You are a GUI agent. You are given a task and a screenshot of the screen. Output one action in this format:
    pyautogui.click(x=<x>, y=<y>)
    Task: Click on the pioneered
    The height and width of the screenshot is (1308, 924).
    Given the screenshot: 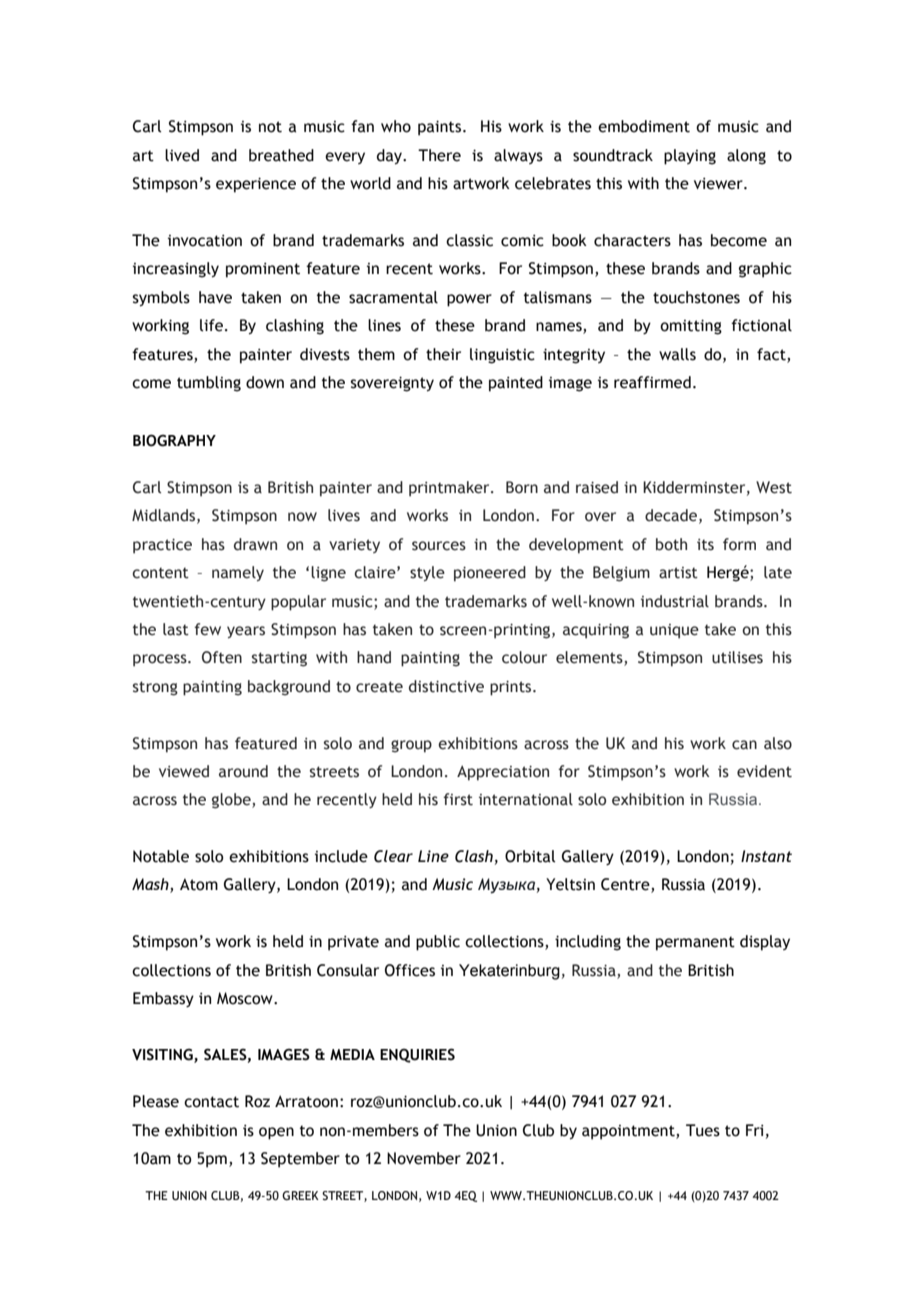 What is the action you would take?
    pyautogui.click(x=490, y=574)
